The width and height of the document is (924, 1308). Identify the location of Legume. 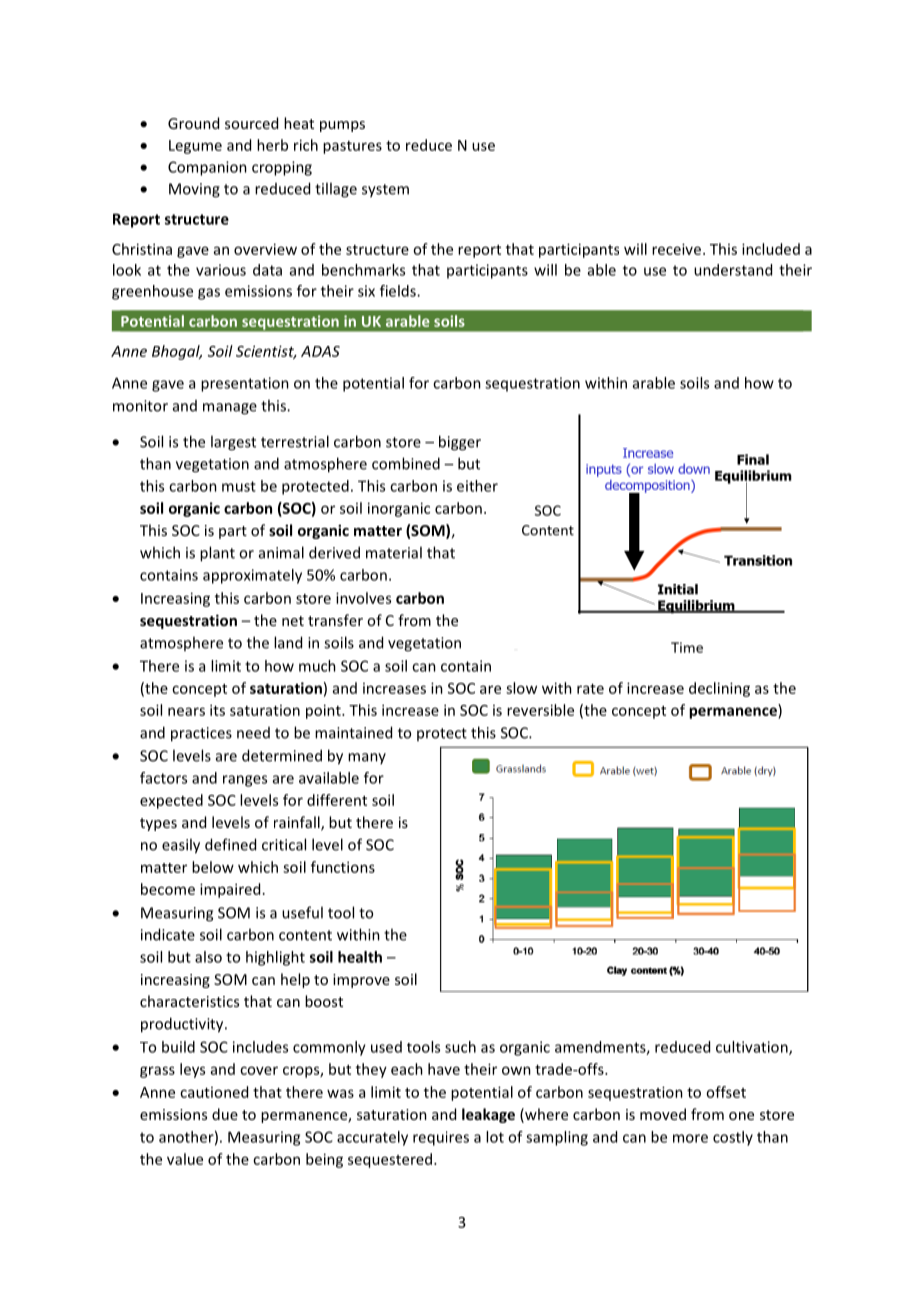
(195, 147).
